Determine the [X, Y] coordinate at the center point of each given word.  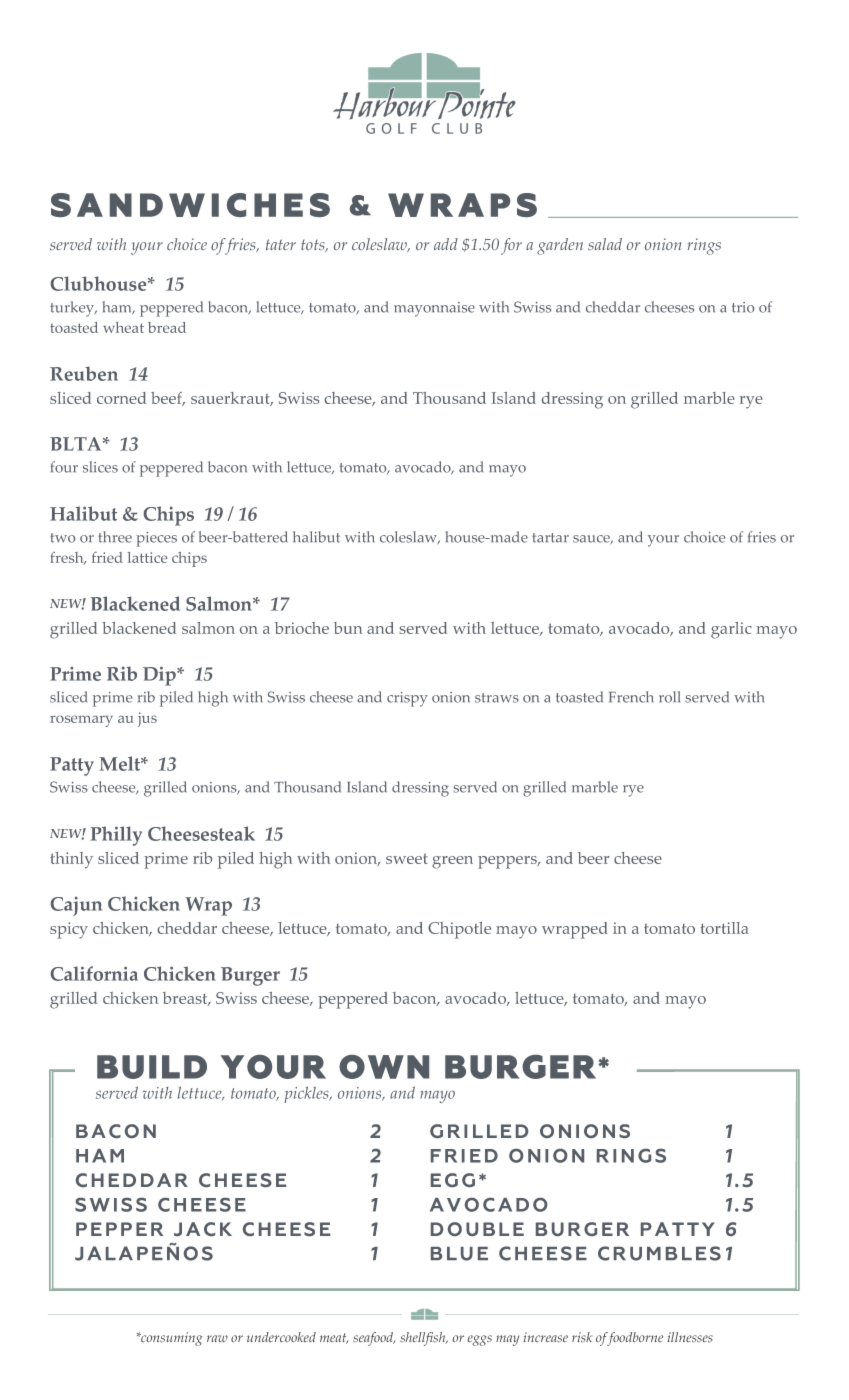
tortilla [725, 928]
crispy [407, 699]
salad [605, 244]
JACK [203, 1229]
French [631, 697]
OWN [384, 1067]
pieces [156, 539]
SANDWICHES [190, 205]
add [446, 244]
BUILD [152, 1067]
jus [147, 719]
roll [669, 697]
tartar [550, 538]
